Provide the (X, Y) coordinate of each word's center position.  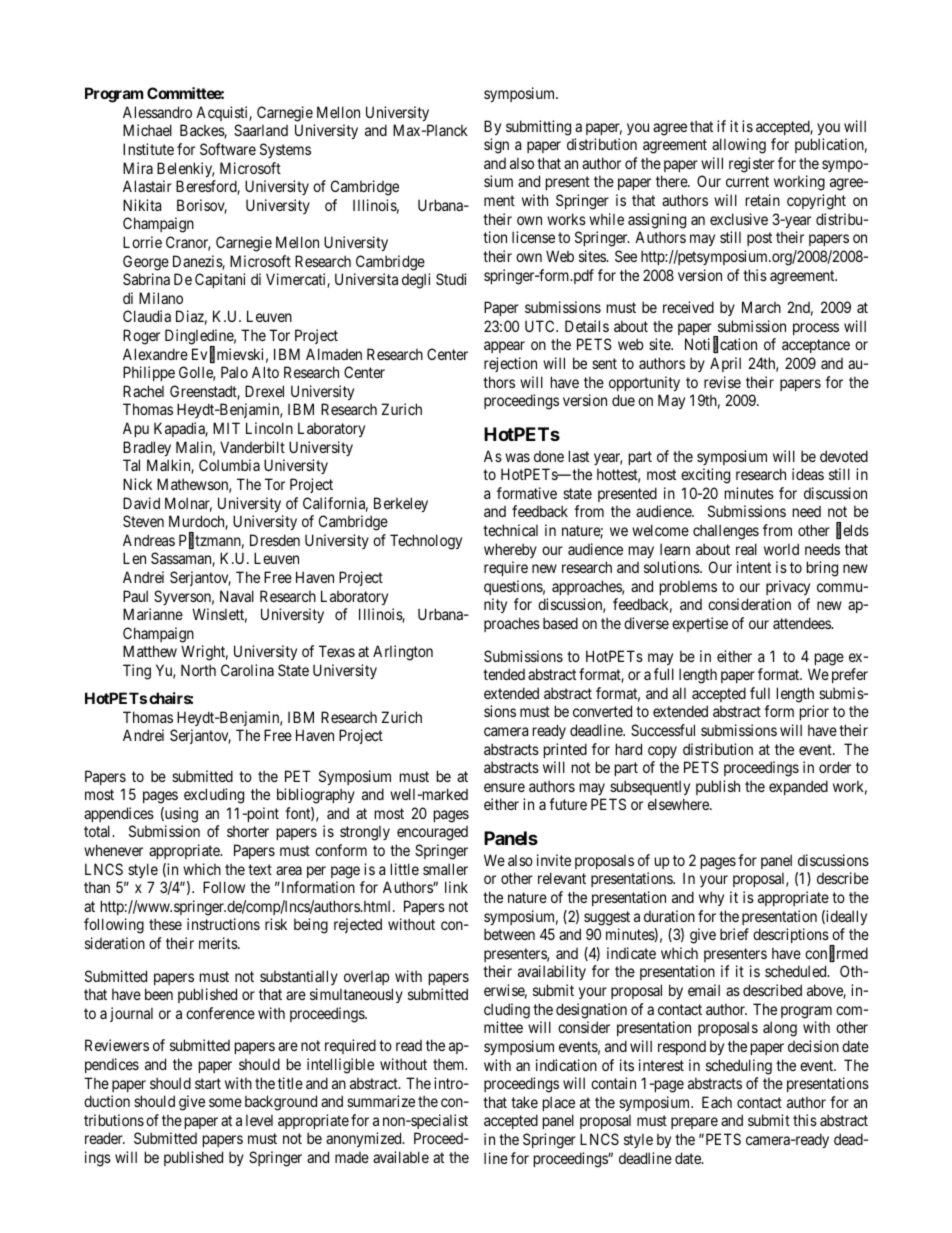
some (225, 1102)
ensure (504, 787)
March (761, 307)
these (165, 924)
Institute (148, 149)
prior (814, 712)
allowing (739, 146)
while (606, 219)
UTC (541, 326)
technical (510, 530)
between (509, 934)
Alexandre (155, 354)
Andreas (149, 540)
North (198, 670)
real (746, 549)
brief (734, 934)
